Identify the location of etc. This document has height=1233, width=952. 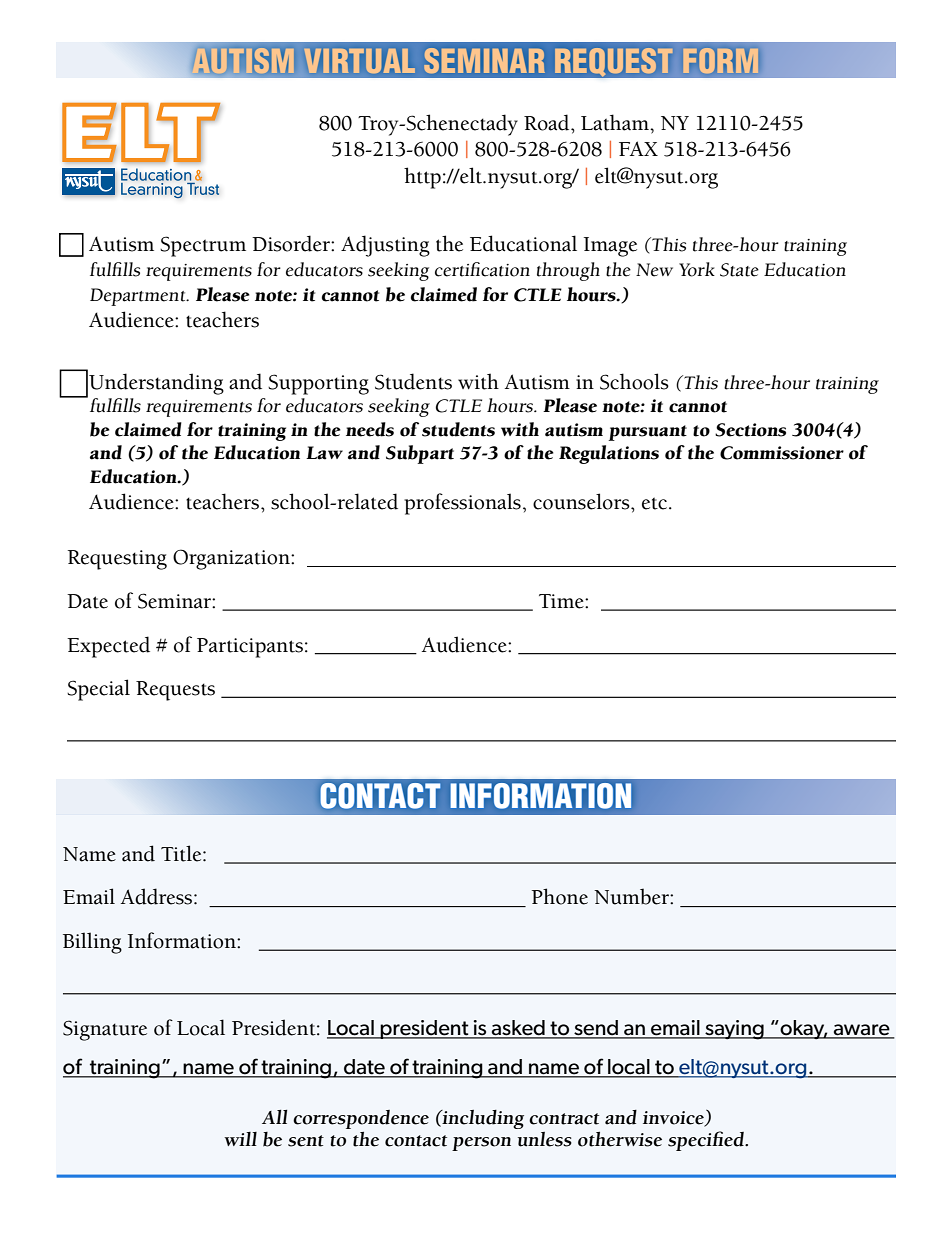
(654, 503).
